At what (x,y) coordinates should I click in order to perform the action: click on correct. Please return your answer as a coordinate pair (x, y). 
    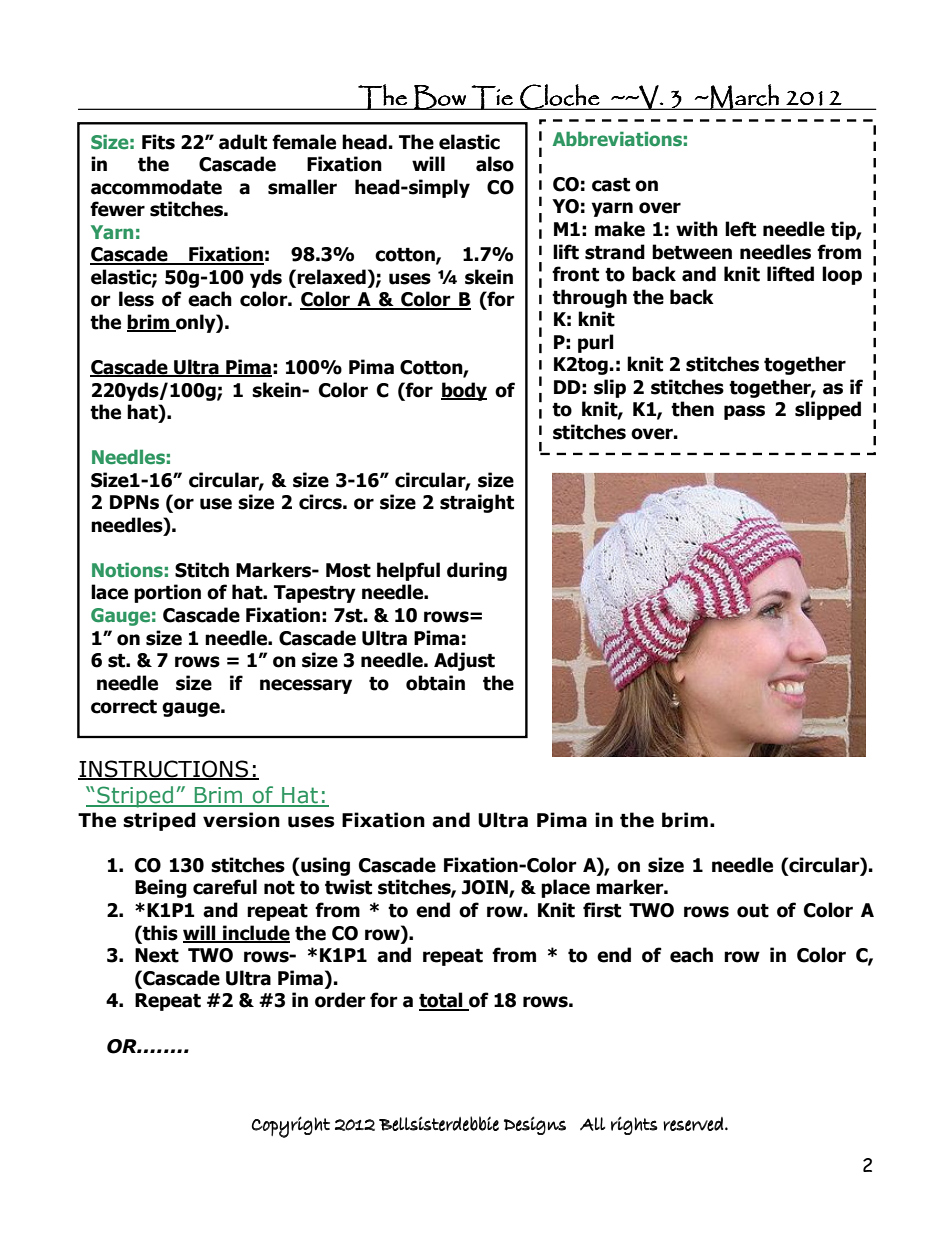
    Looking at the image, I should click on (124, 707).
